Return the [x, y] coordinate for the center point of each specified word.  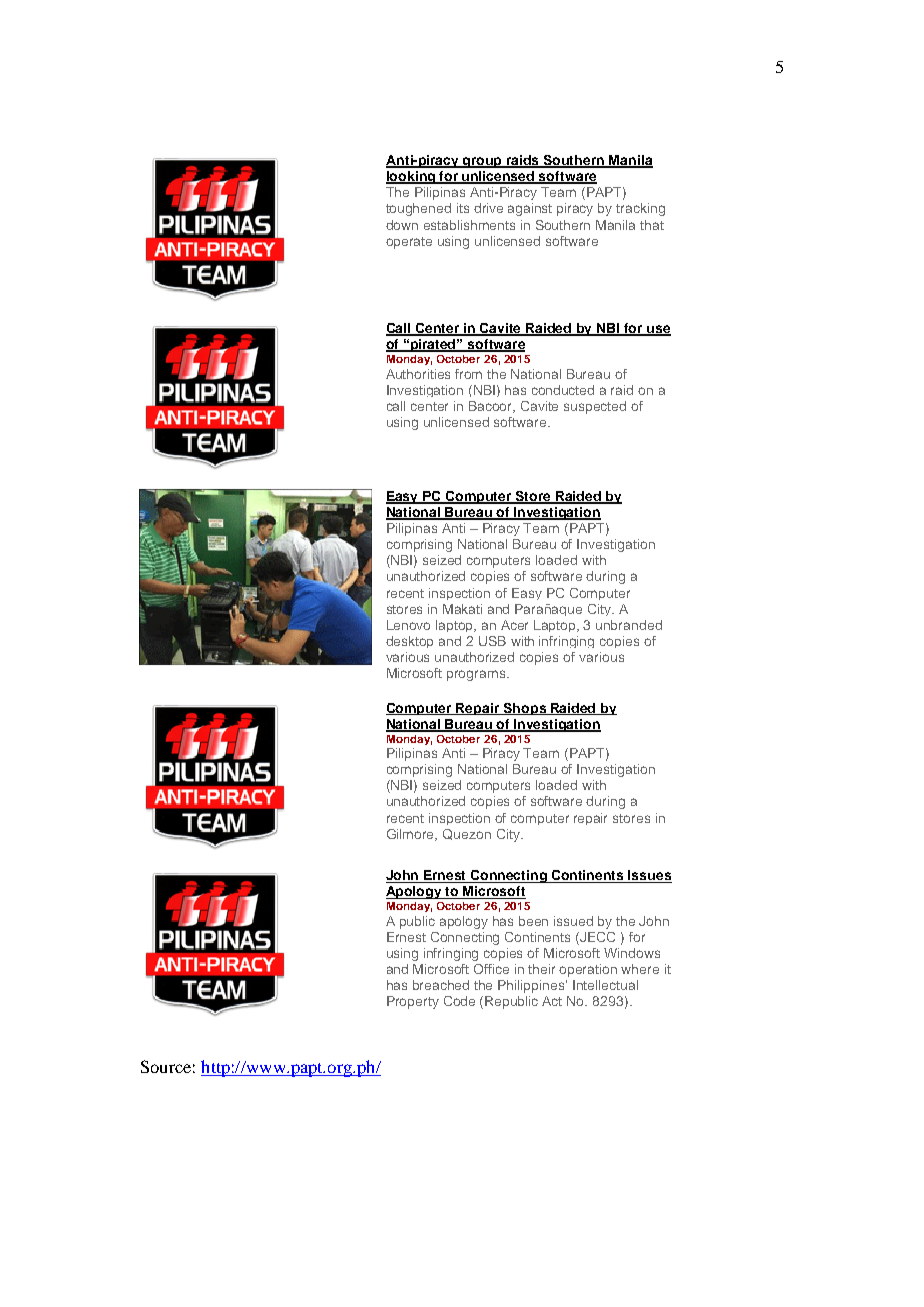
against [530, 209]
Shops [525, 709]
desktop [409, 642]
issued [573, 921]
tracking [640, 209]
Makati [462, 609]
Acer [514, 625]
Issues [649, 876]
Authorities [418, 374]
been [533, 921]
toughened [418, 209]
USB [492, 641]
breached [441, 985]
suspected [595, 407]
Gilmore [412, 835]
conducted [563, 390]
